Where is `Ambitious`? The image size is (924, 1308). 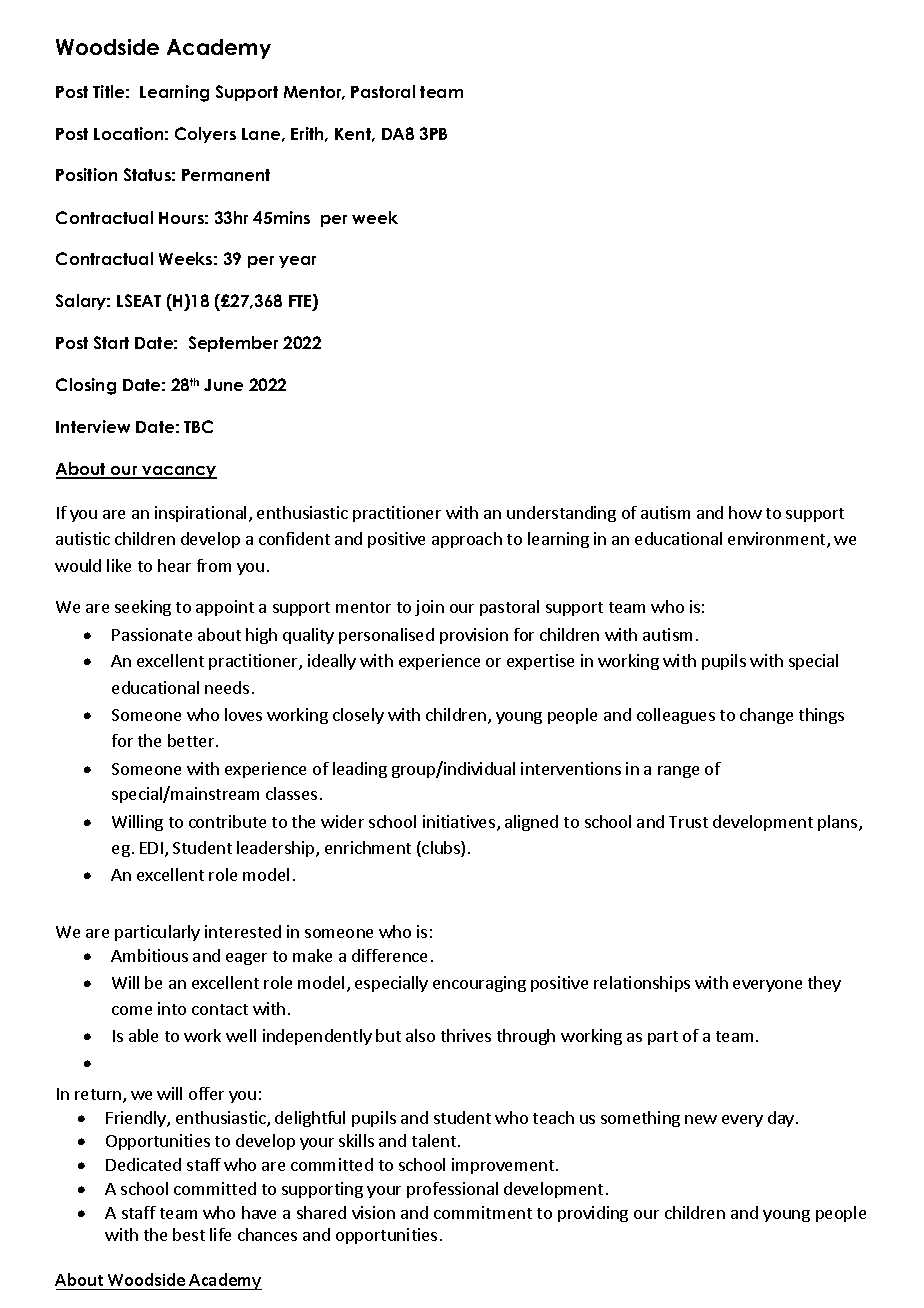
Ambitious is located at coordinates (149, 955).
